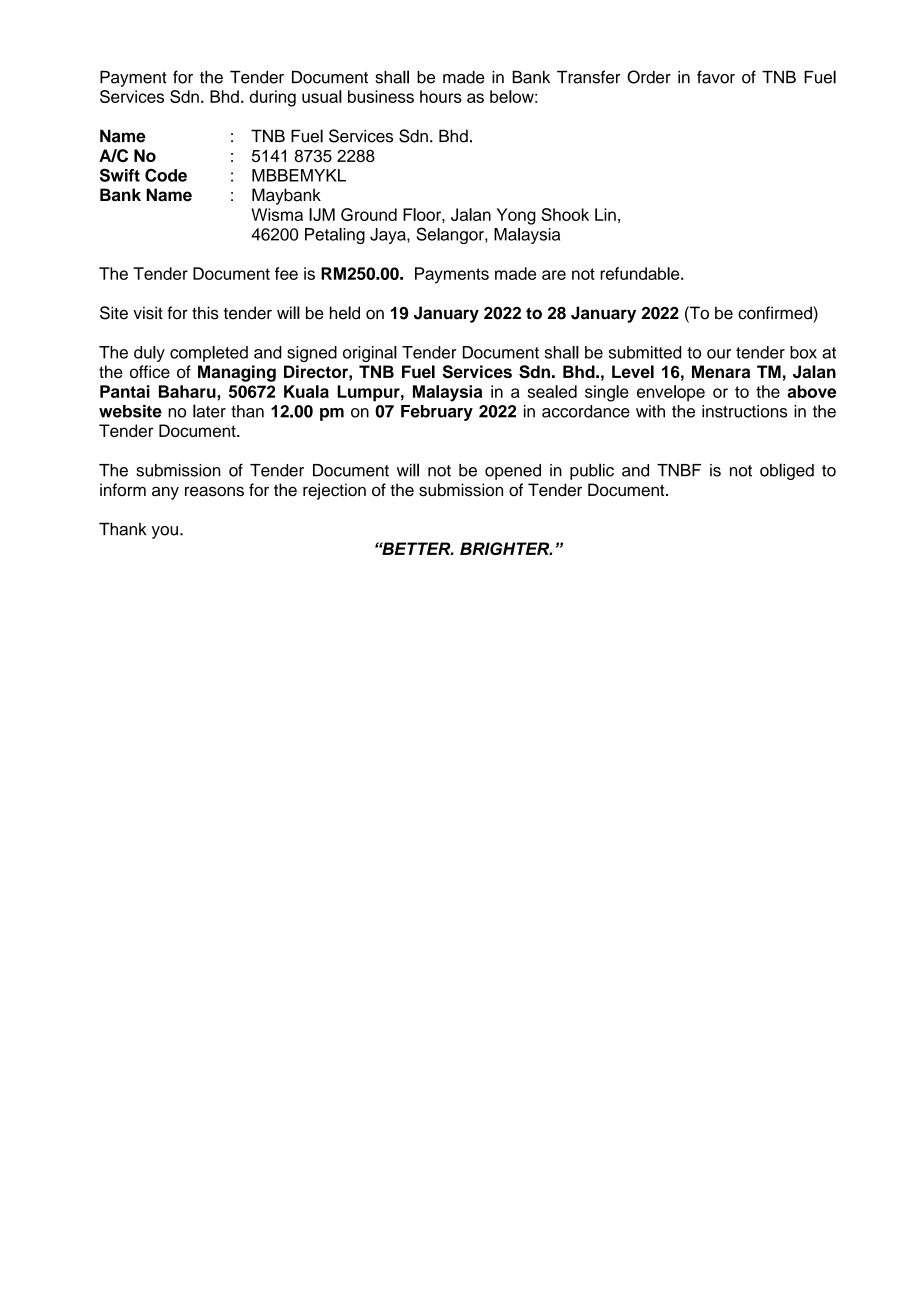 The height and width of the document is (1308, 924). I want to click on confirmed, so click(776, 313).
